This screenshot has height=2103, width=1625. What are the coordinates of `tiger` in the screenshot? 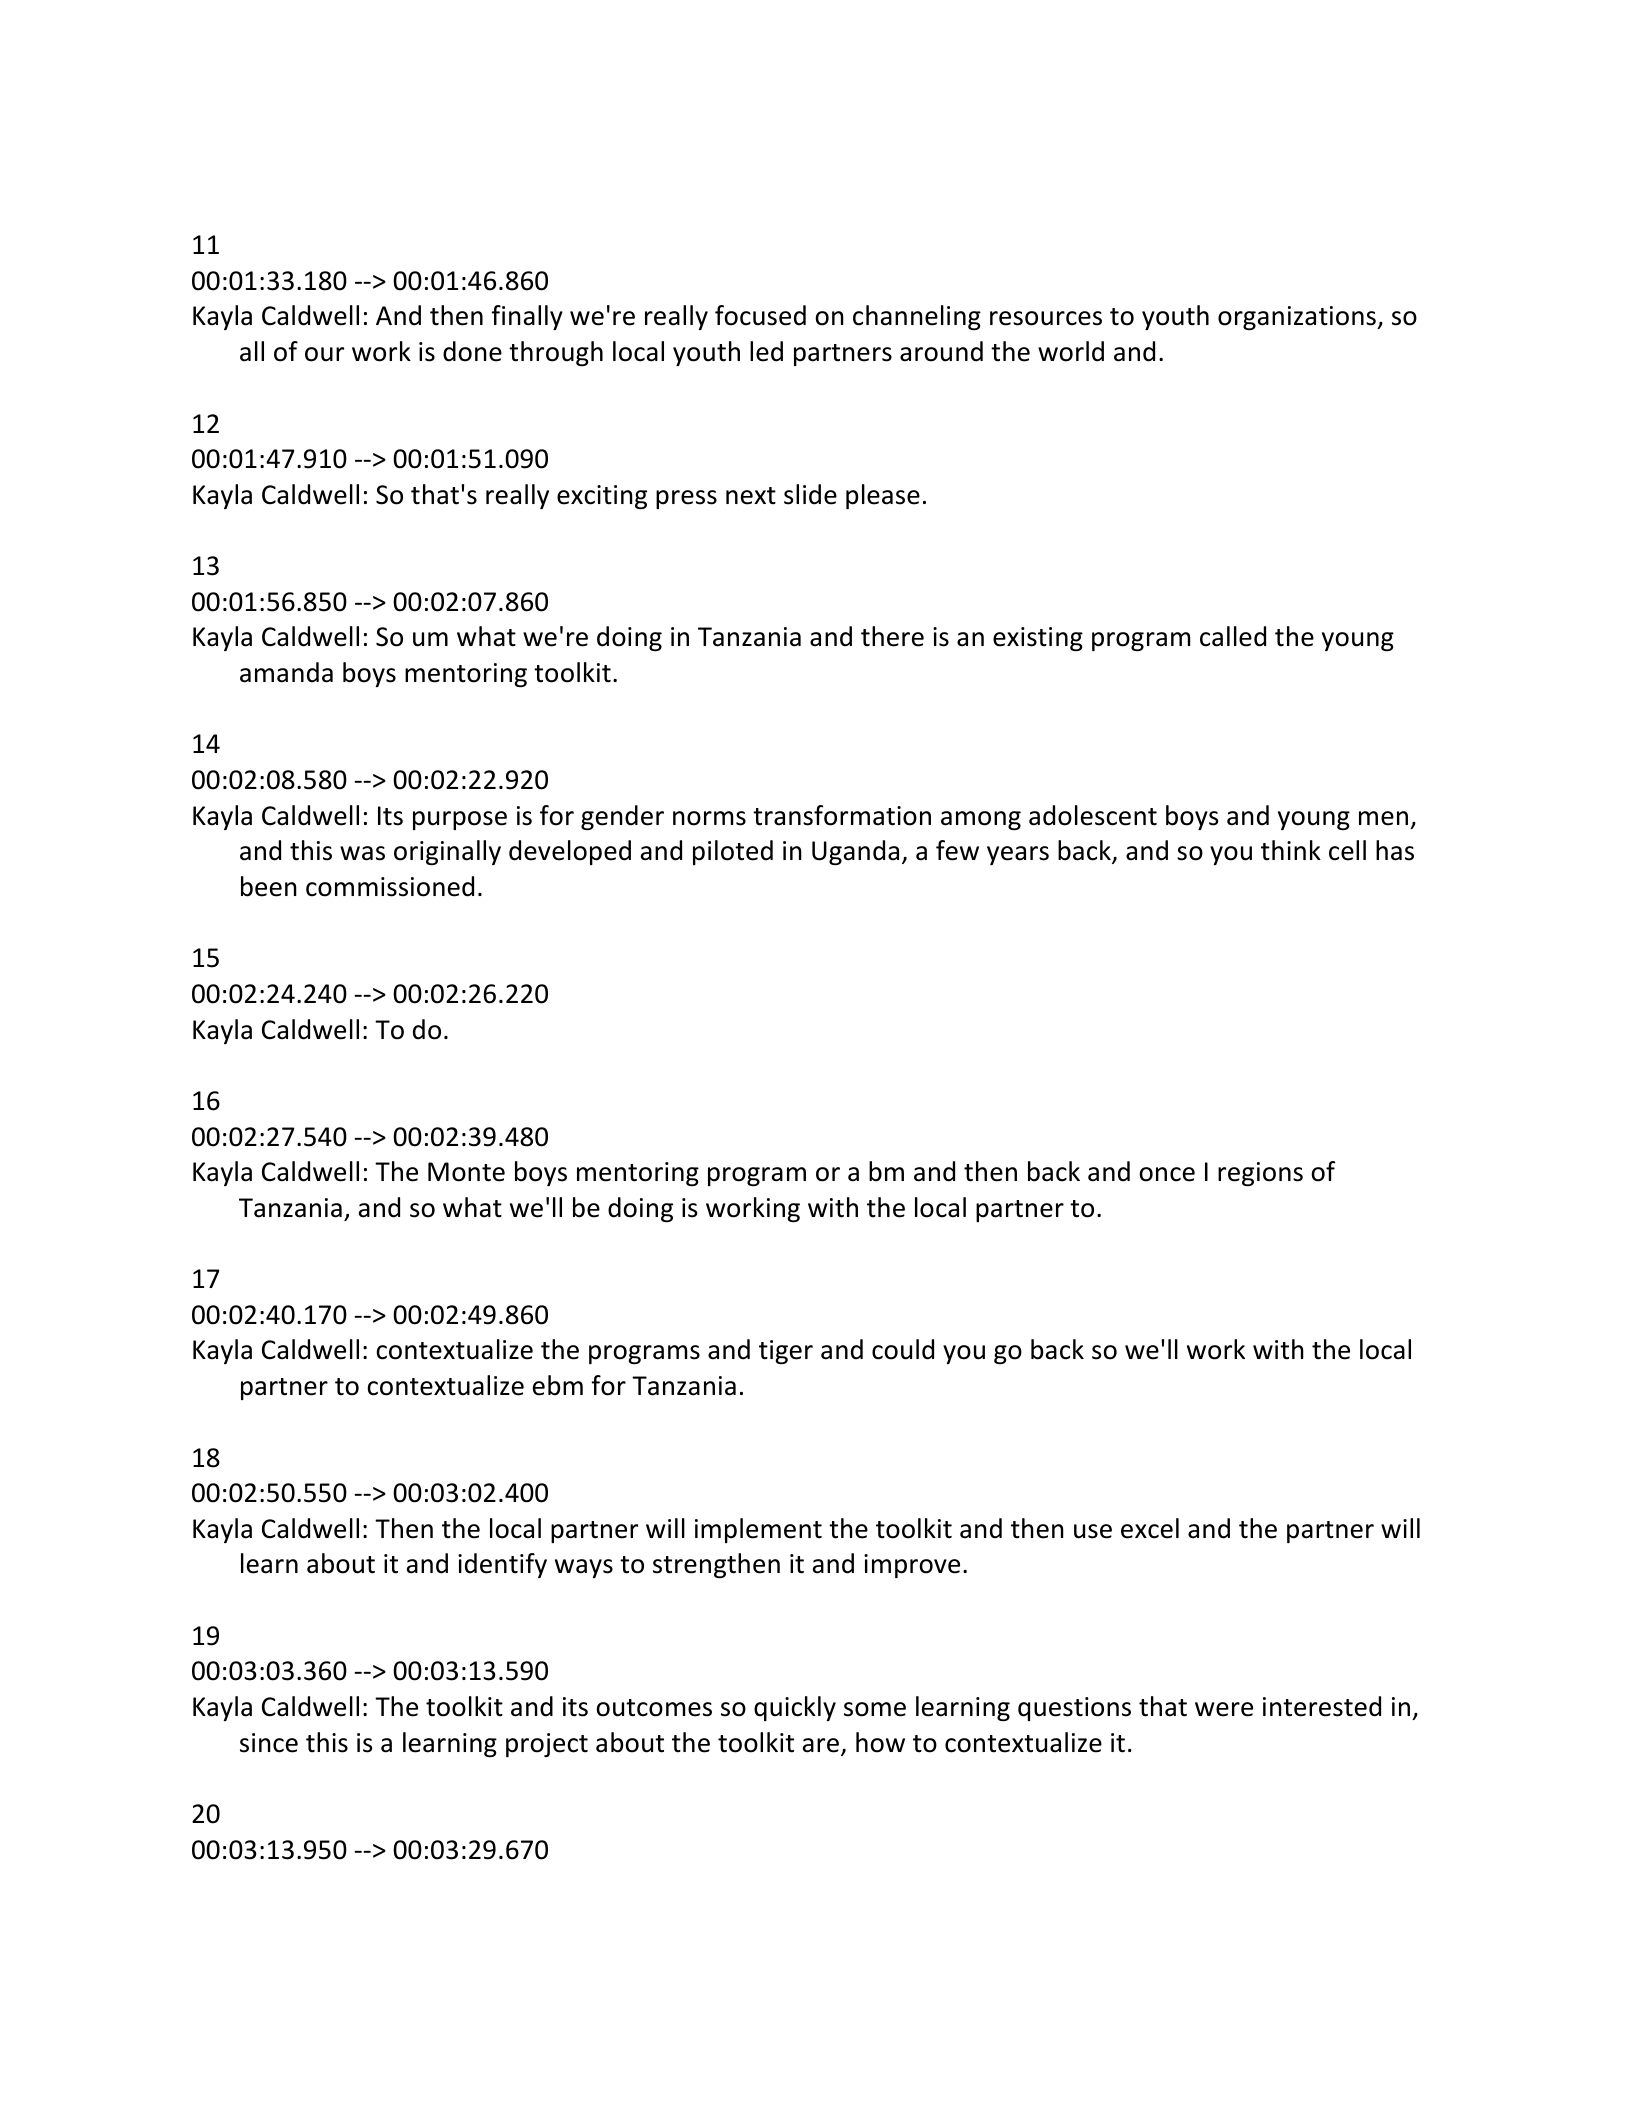 It's located at (786, 1352).
